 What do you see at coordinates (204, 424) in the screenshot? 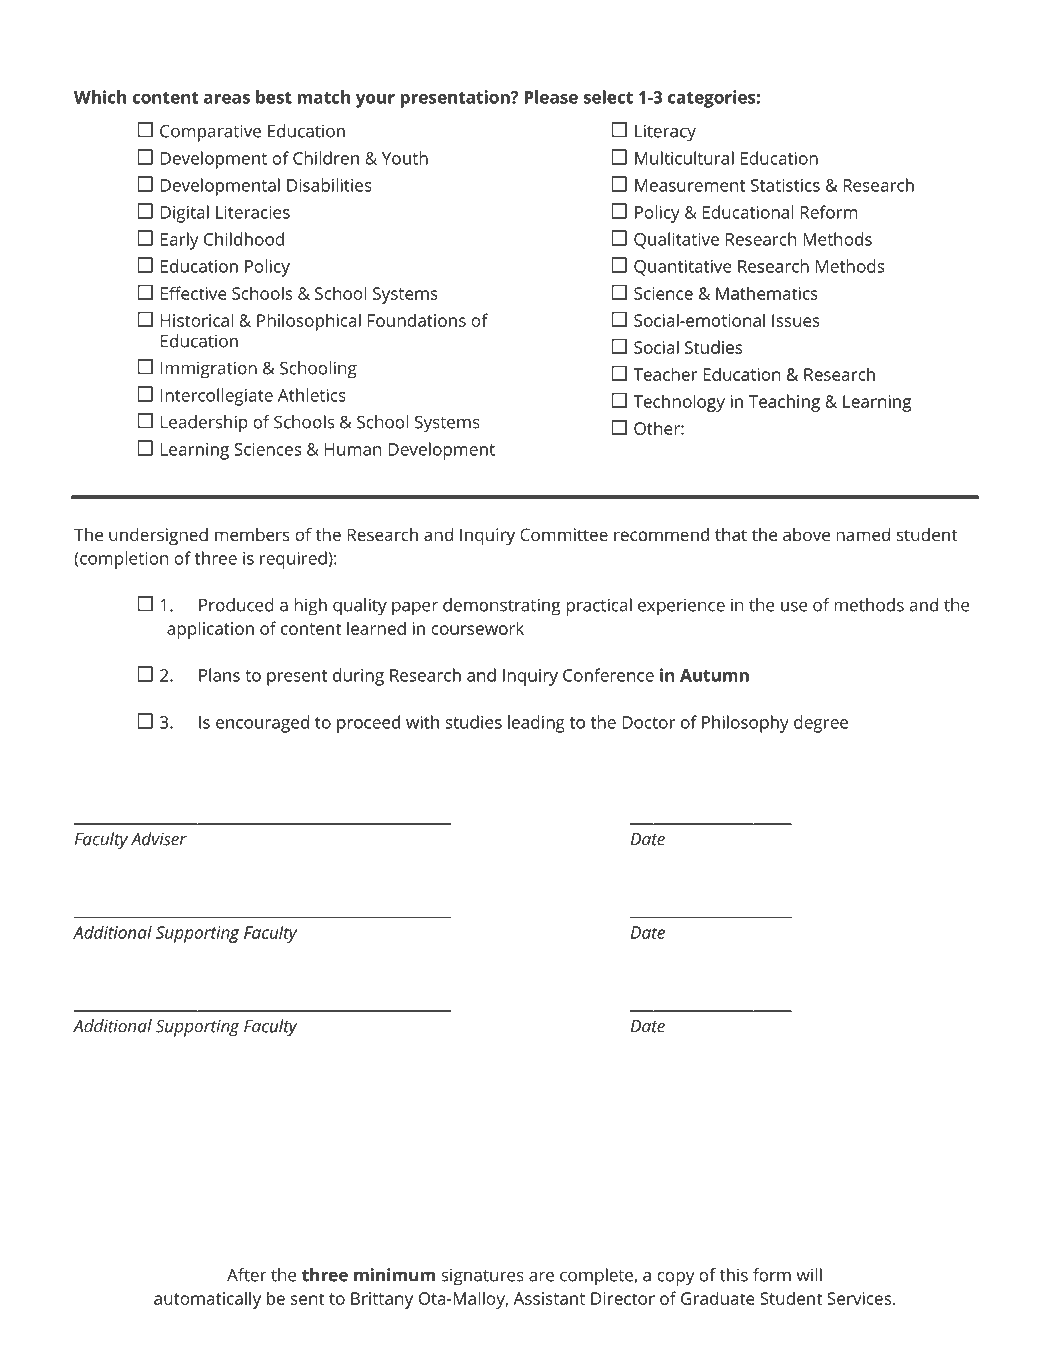
I see `Leadership` at bounding box center [204, 424].
